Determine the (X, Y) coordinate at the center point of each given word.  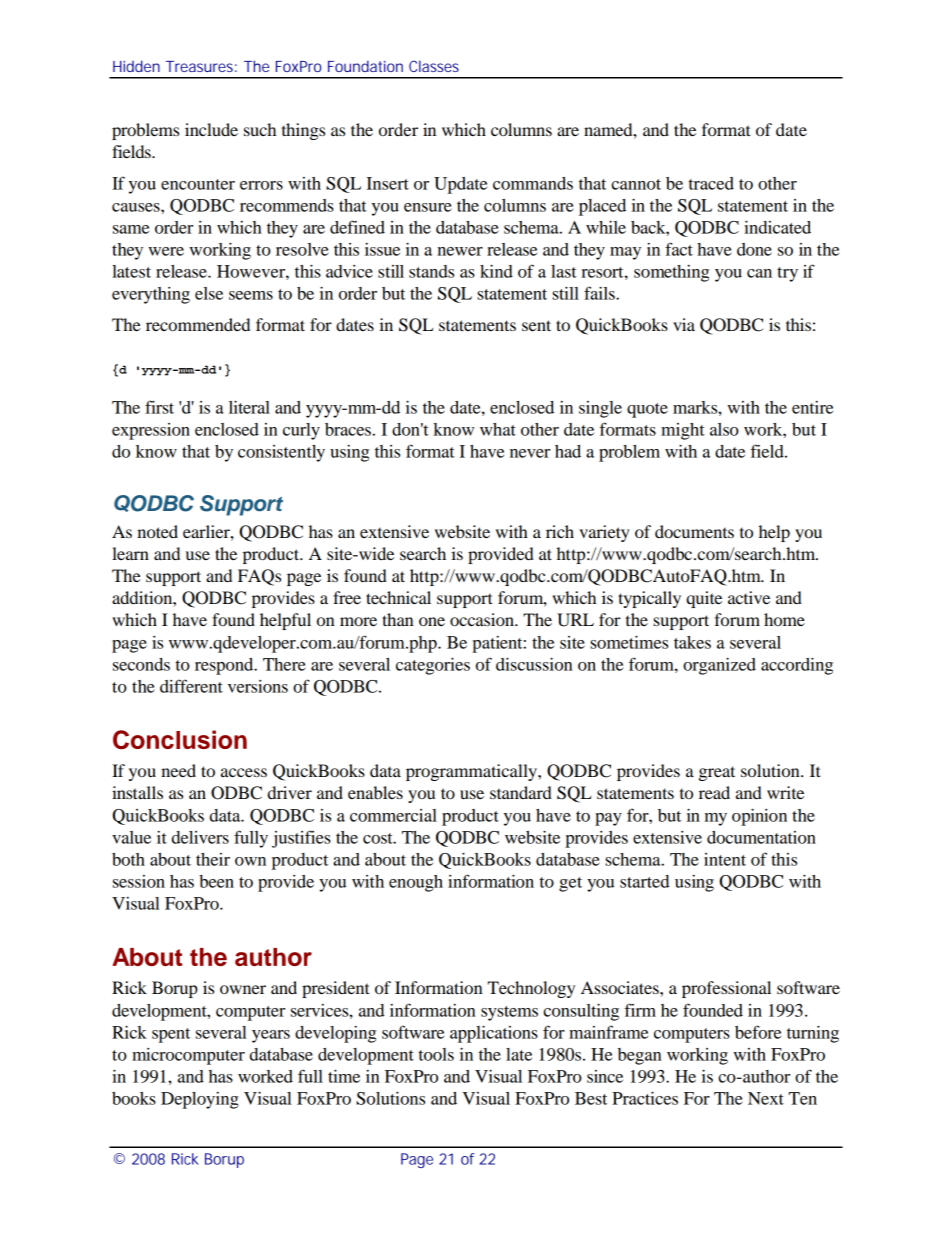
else (209, 293)
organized (719, 666)
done (754, 249)
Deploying (200, 1100)
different (191, 686)
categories (433, 666)
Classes (434, 66)
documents (694, 531)
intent (725, 859)
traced (711, 183)
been (216, 881)
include (211, 129)
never (530, 453)
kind (496, 271)
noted (157, 531)
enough (416, 883)
